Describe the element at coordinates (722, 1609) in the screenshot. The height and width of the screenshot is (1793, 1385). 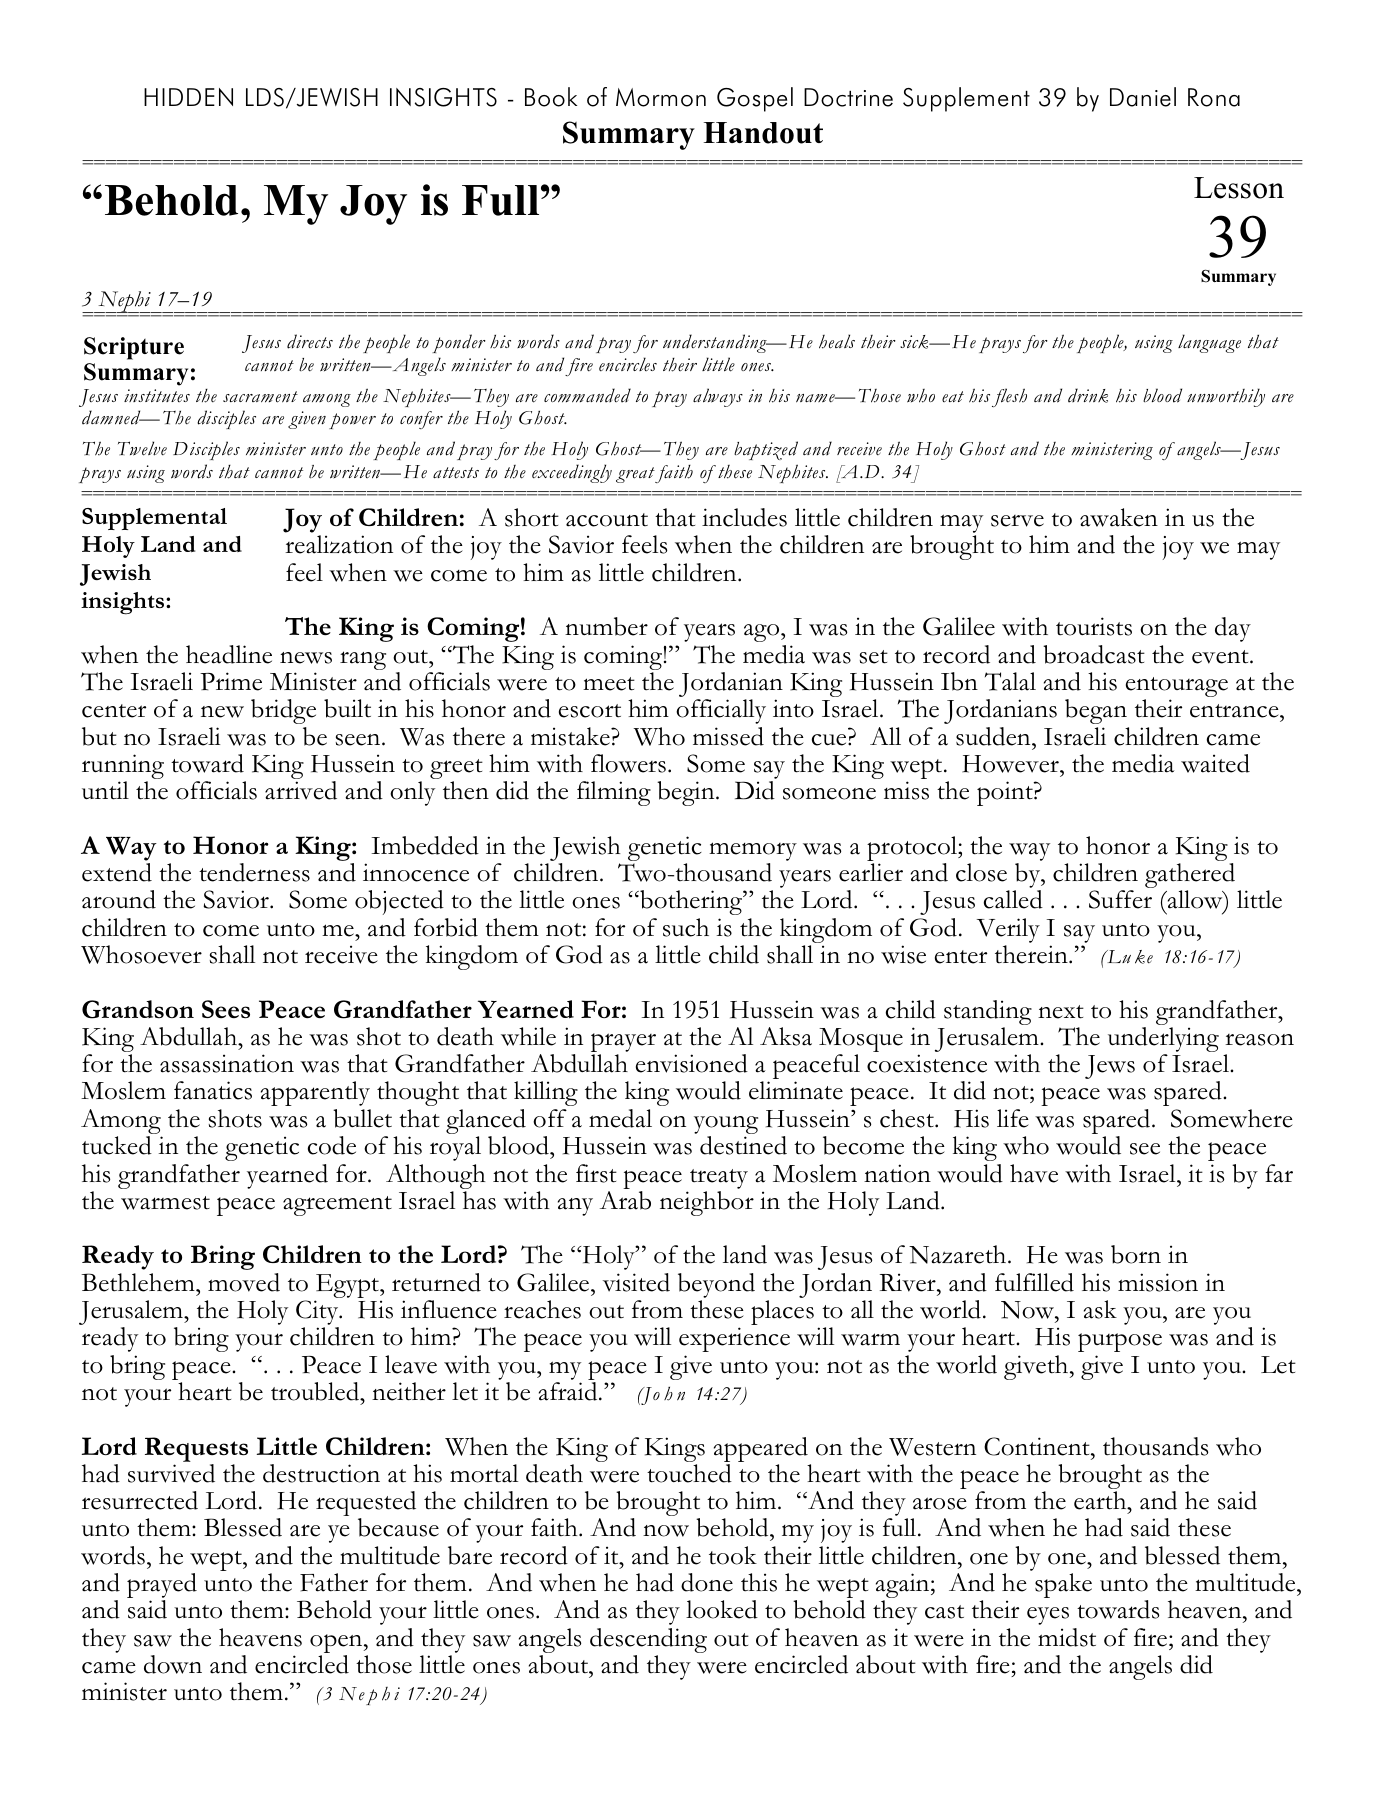
I see `looked` at that location.
